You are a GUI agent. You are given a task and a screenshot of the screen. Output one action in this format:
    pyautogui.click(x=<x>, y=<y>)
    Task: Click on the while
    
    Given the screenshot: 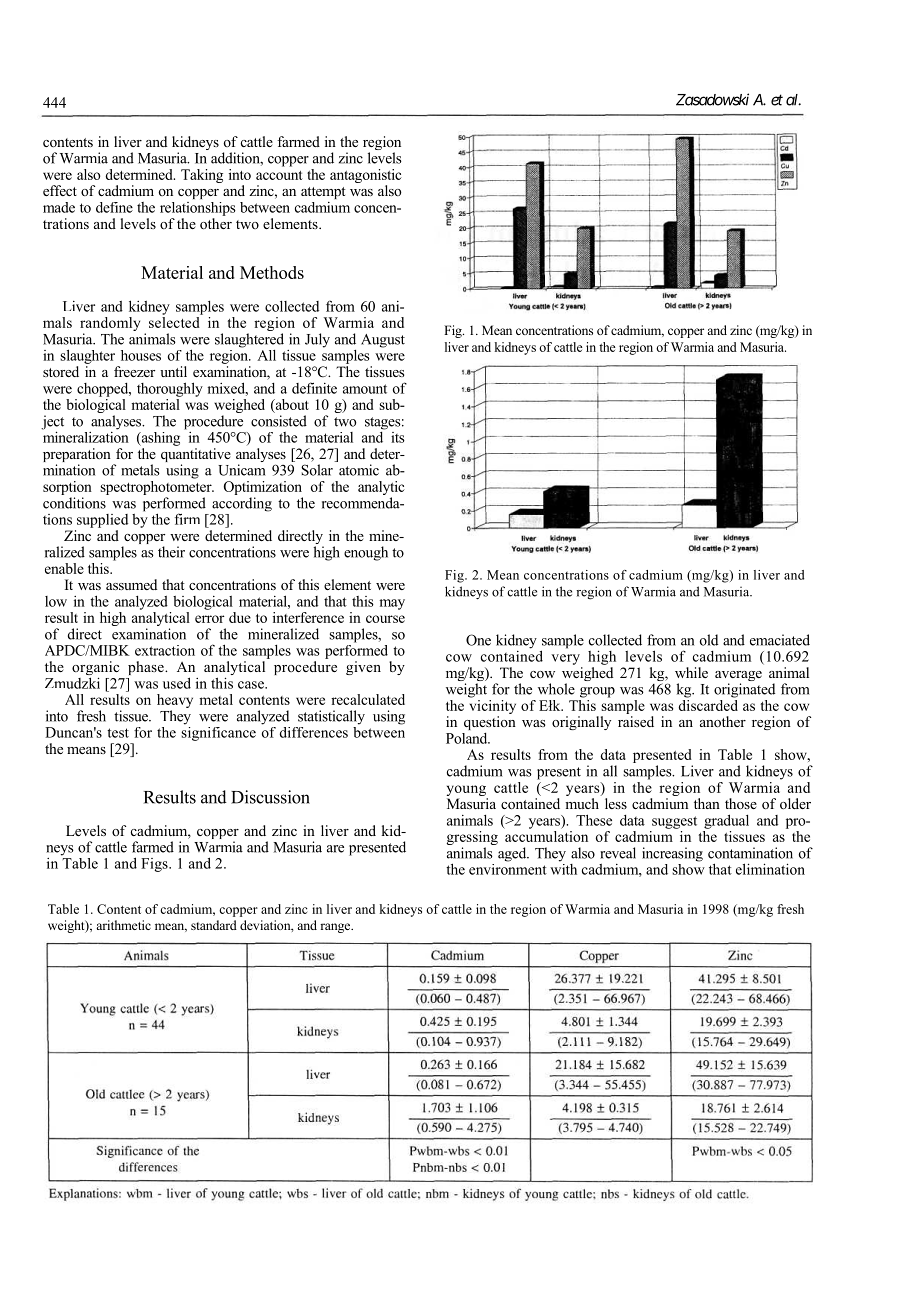 What is the action you would take?
    pyautogui.click(x=691, y=672)
